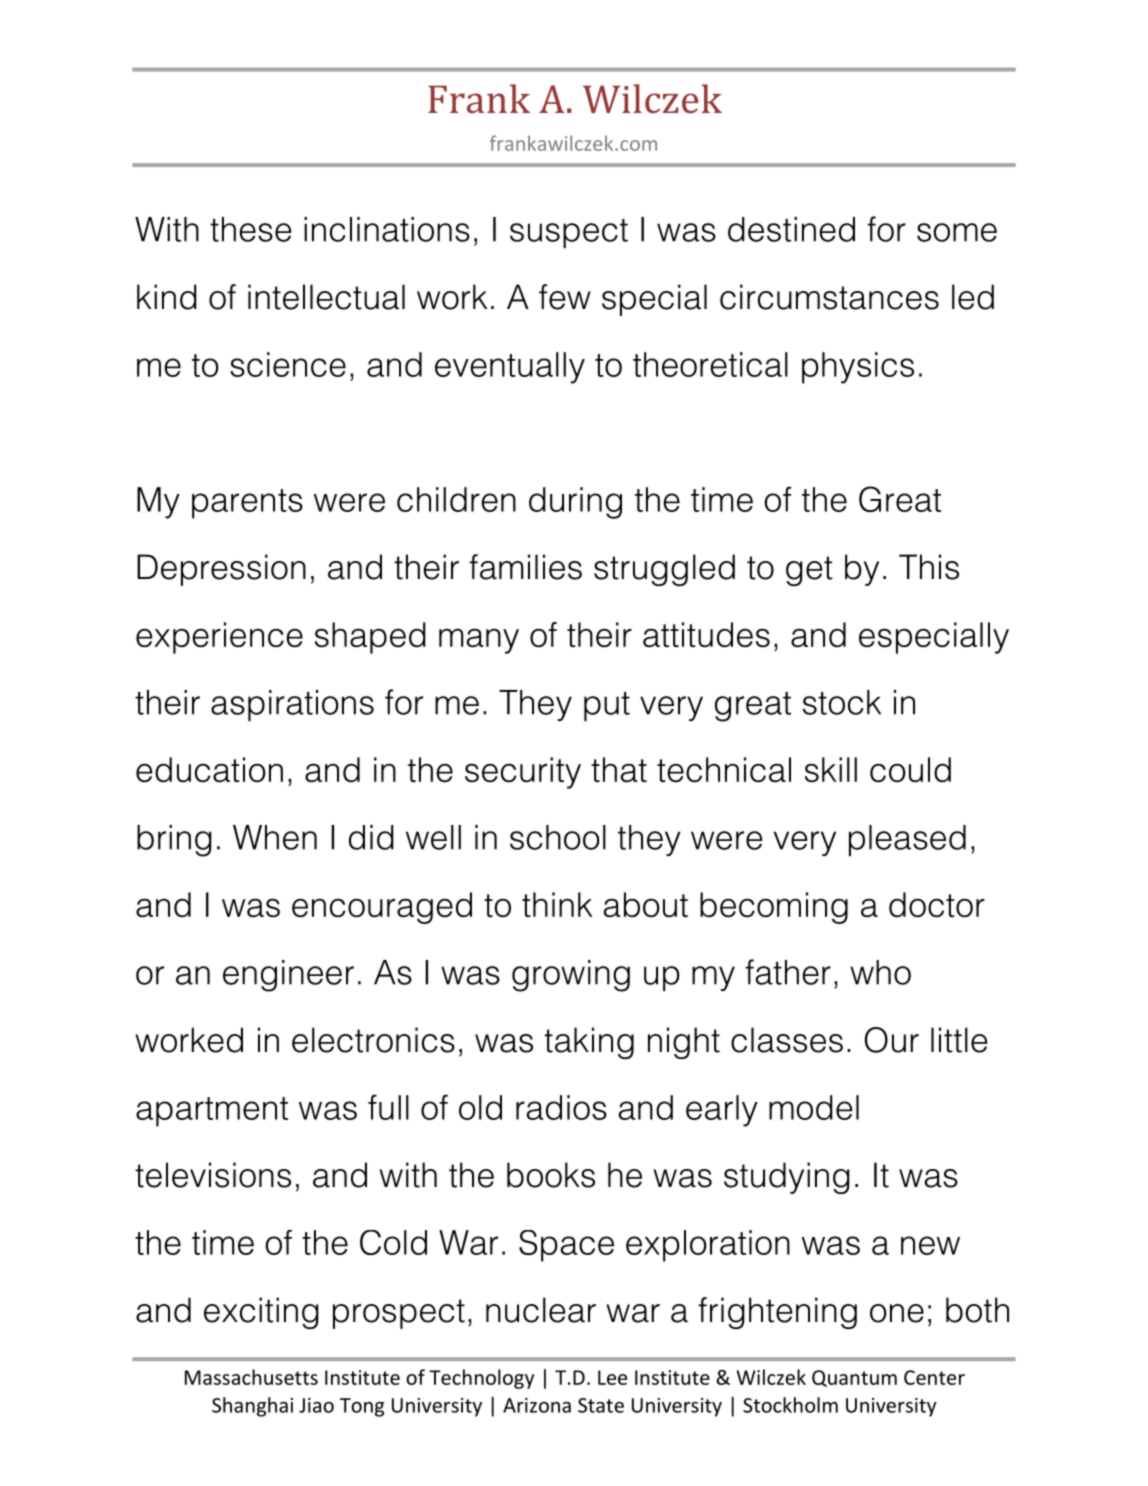 Image resolution: width=1148 pixels, height=1486 pixels. Describe the element at coordinates (247, 504) in the screenshot. I see `parents` at that location.
